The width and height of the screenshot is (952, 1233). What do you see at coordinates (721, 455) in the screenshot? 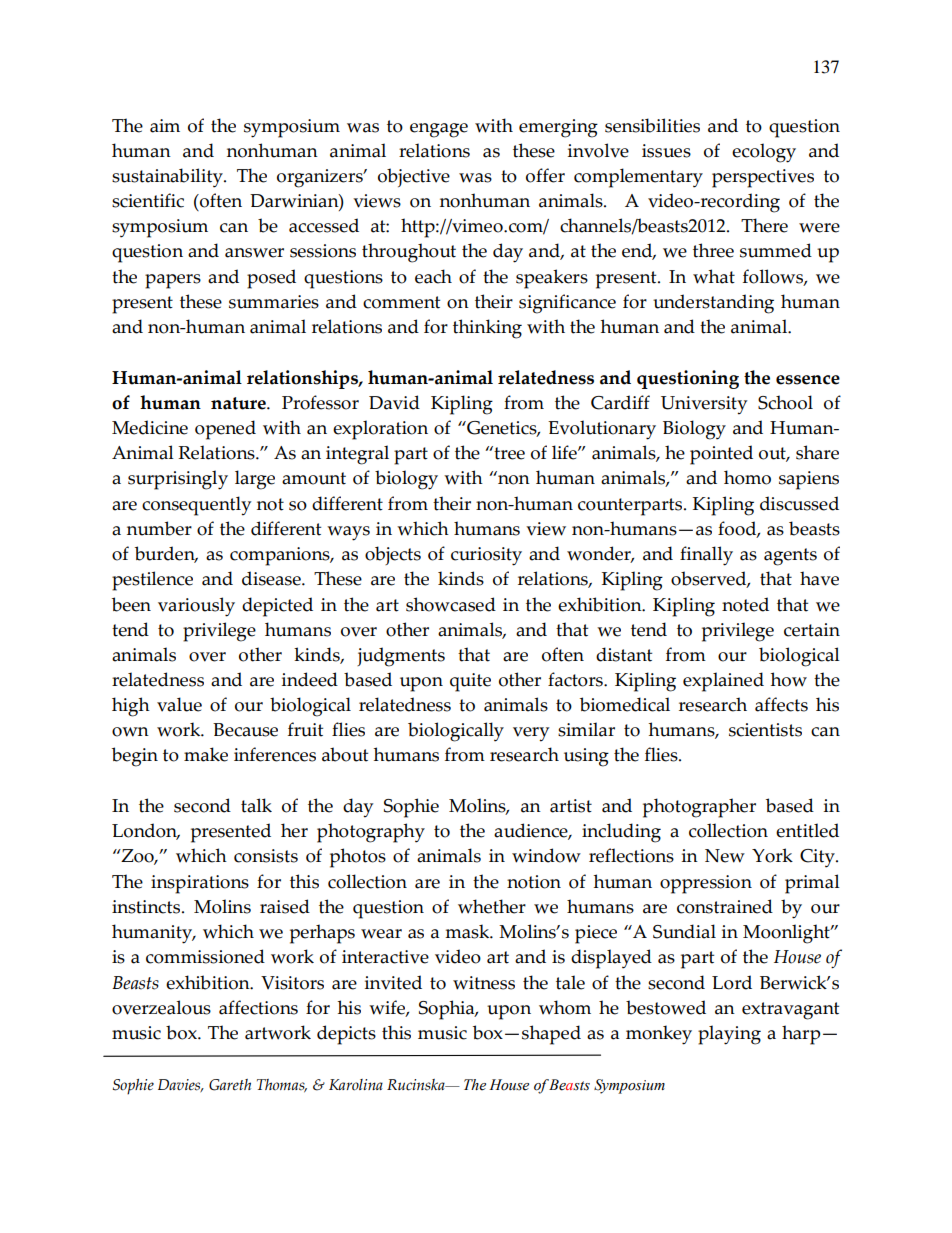
I see `pointed` at bounding box center [721, 455].
